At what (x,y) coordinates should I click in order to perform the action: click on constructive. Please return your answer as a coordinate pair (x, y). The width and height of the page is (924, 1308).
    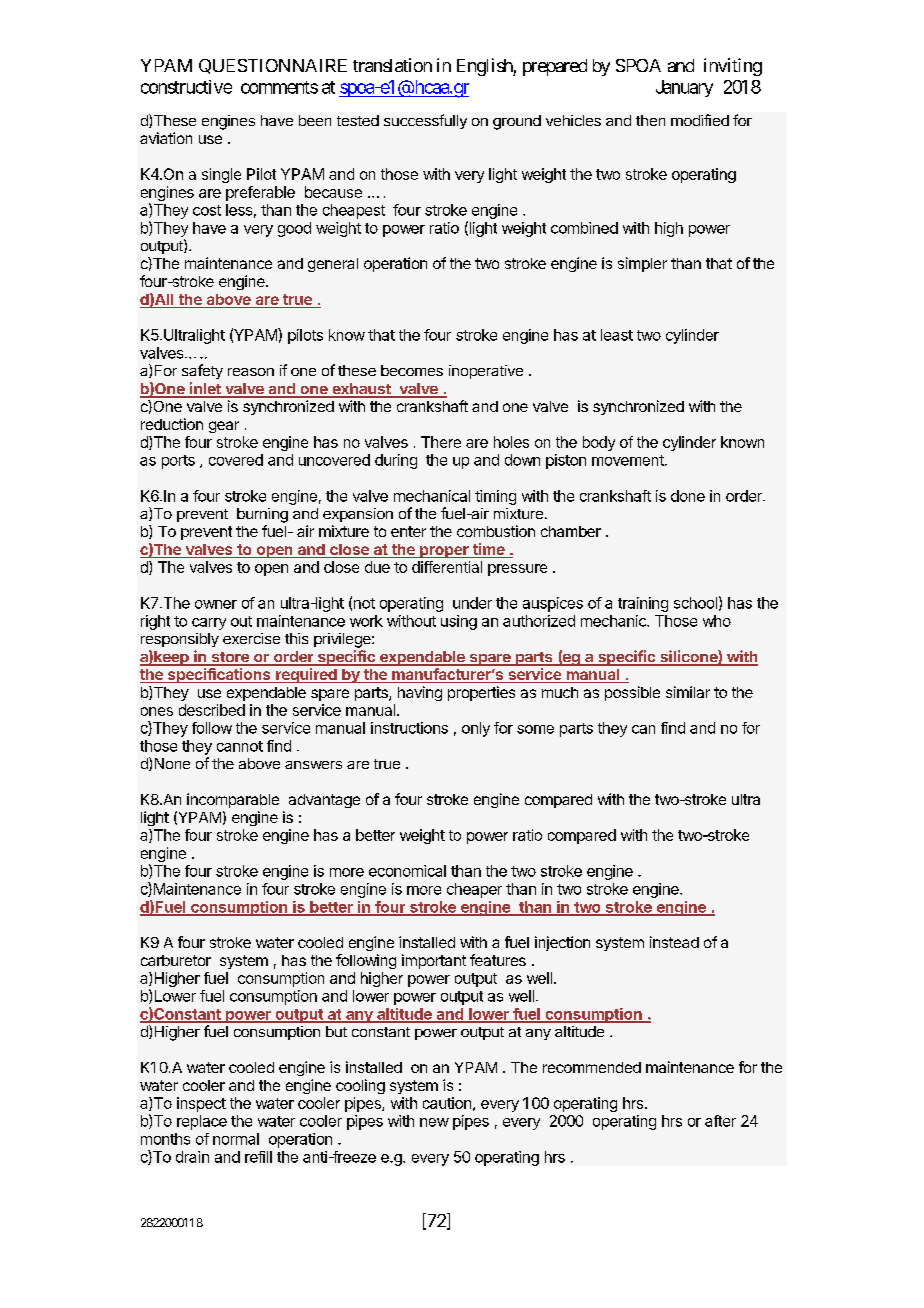
    Looking at the image, I should click on (186, 87).
